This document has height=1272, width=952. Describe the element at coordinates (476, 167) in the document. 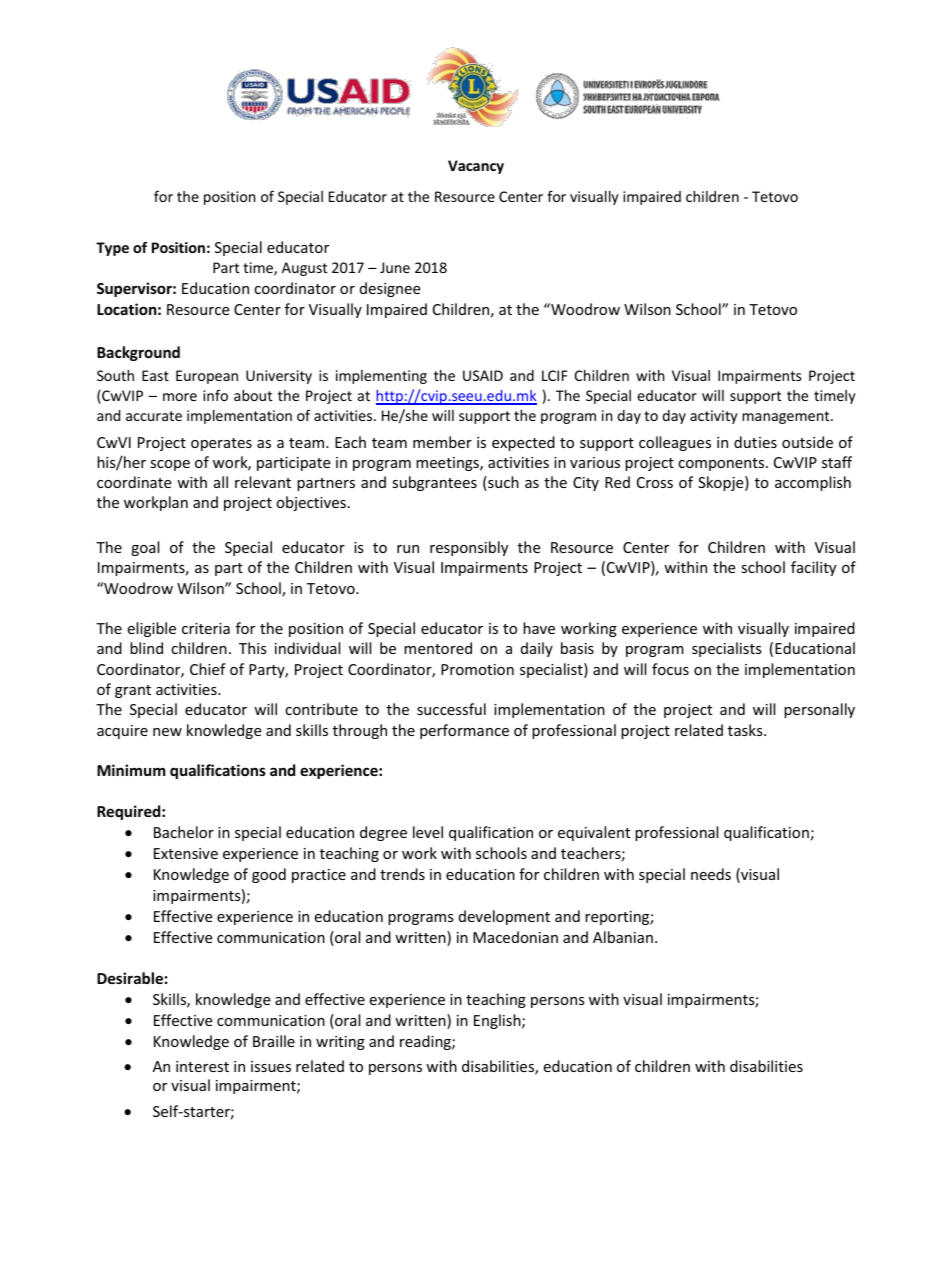

I see `Vacancy` at that location.
